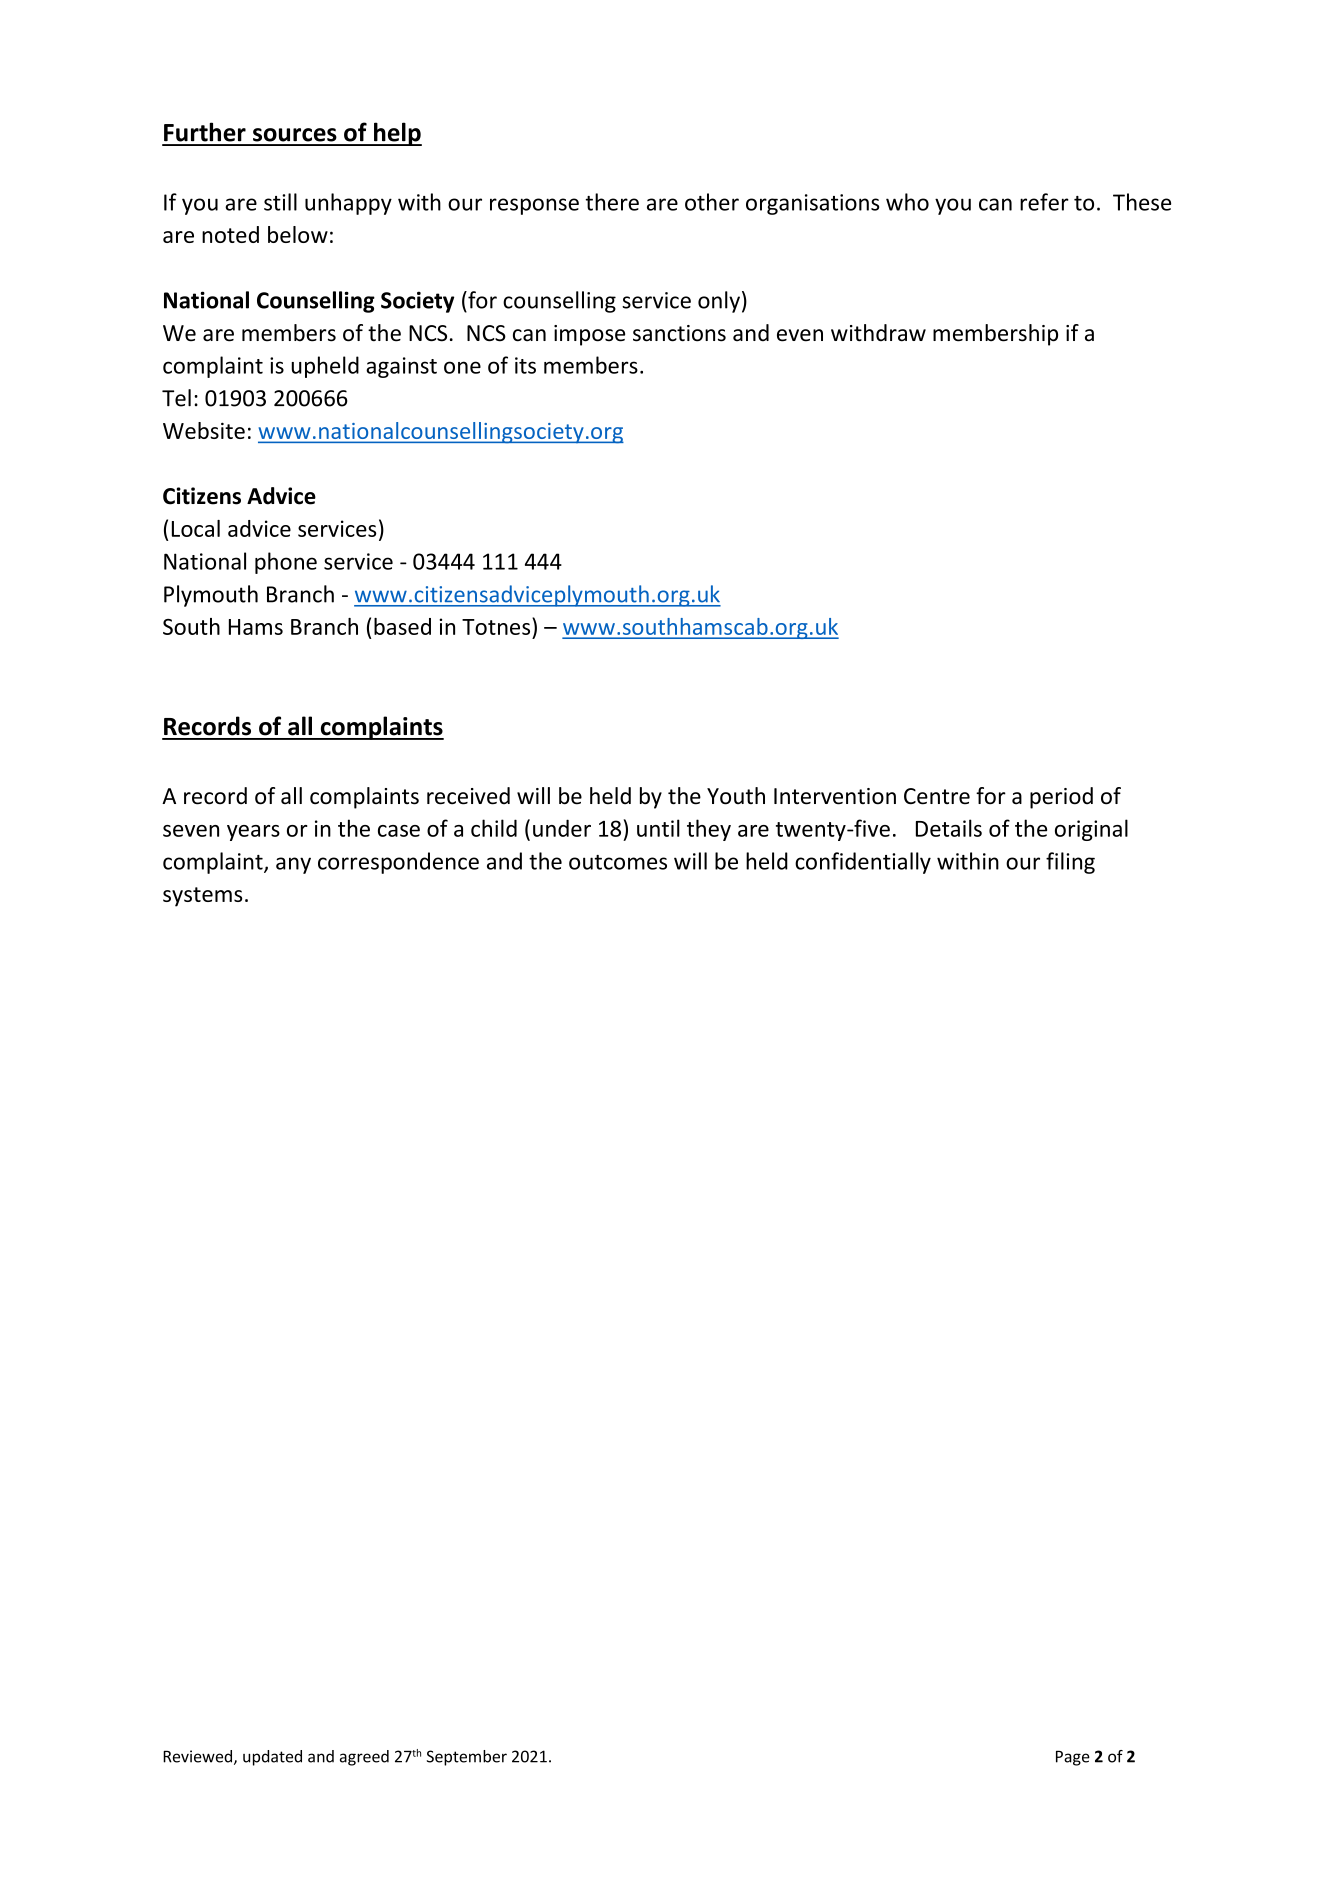  I want to click on there, so click(612, 202).
